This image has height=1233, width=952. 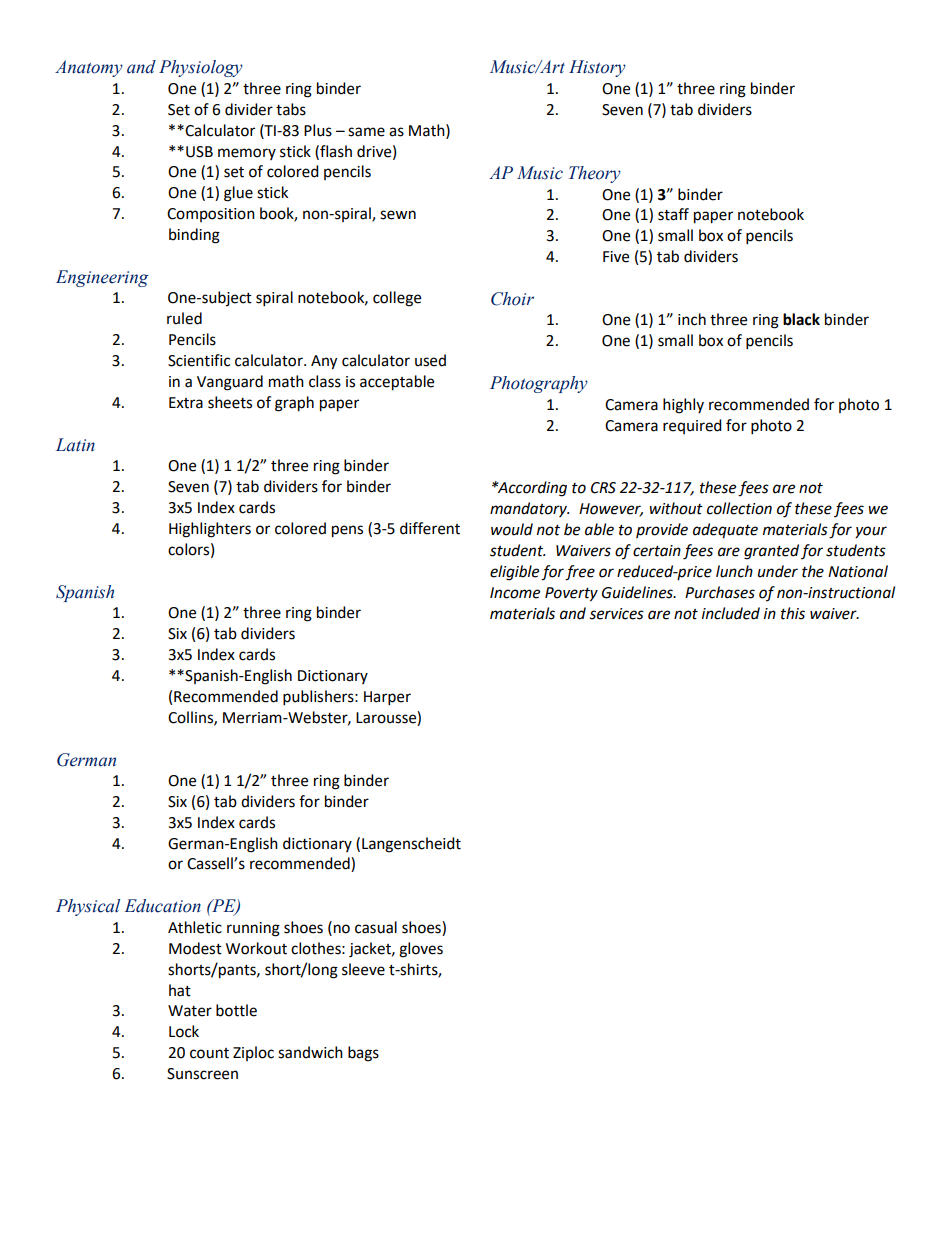 What do you see at coordinates (184, 1031) in the image?
I see `Lock` at bounding box center [184, 1031].
